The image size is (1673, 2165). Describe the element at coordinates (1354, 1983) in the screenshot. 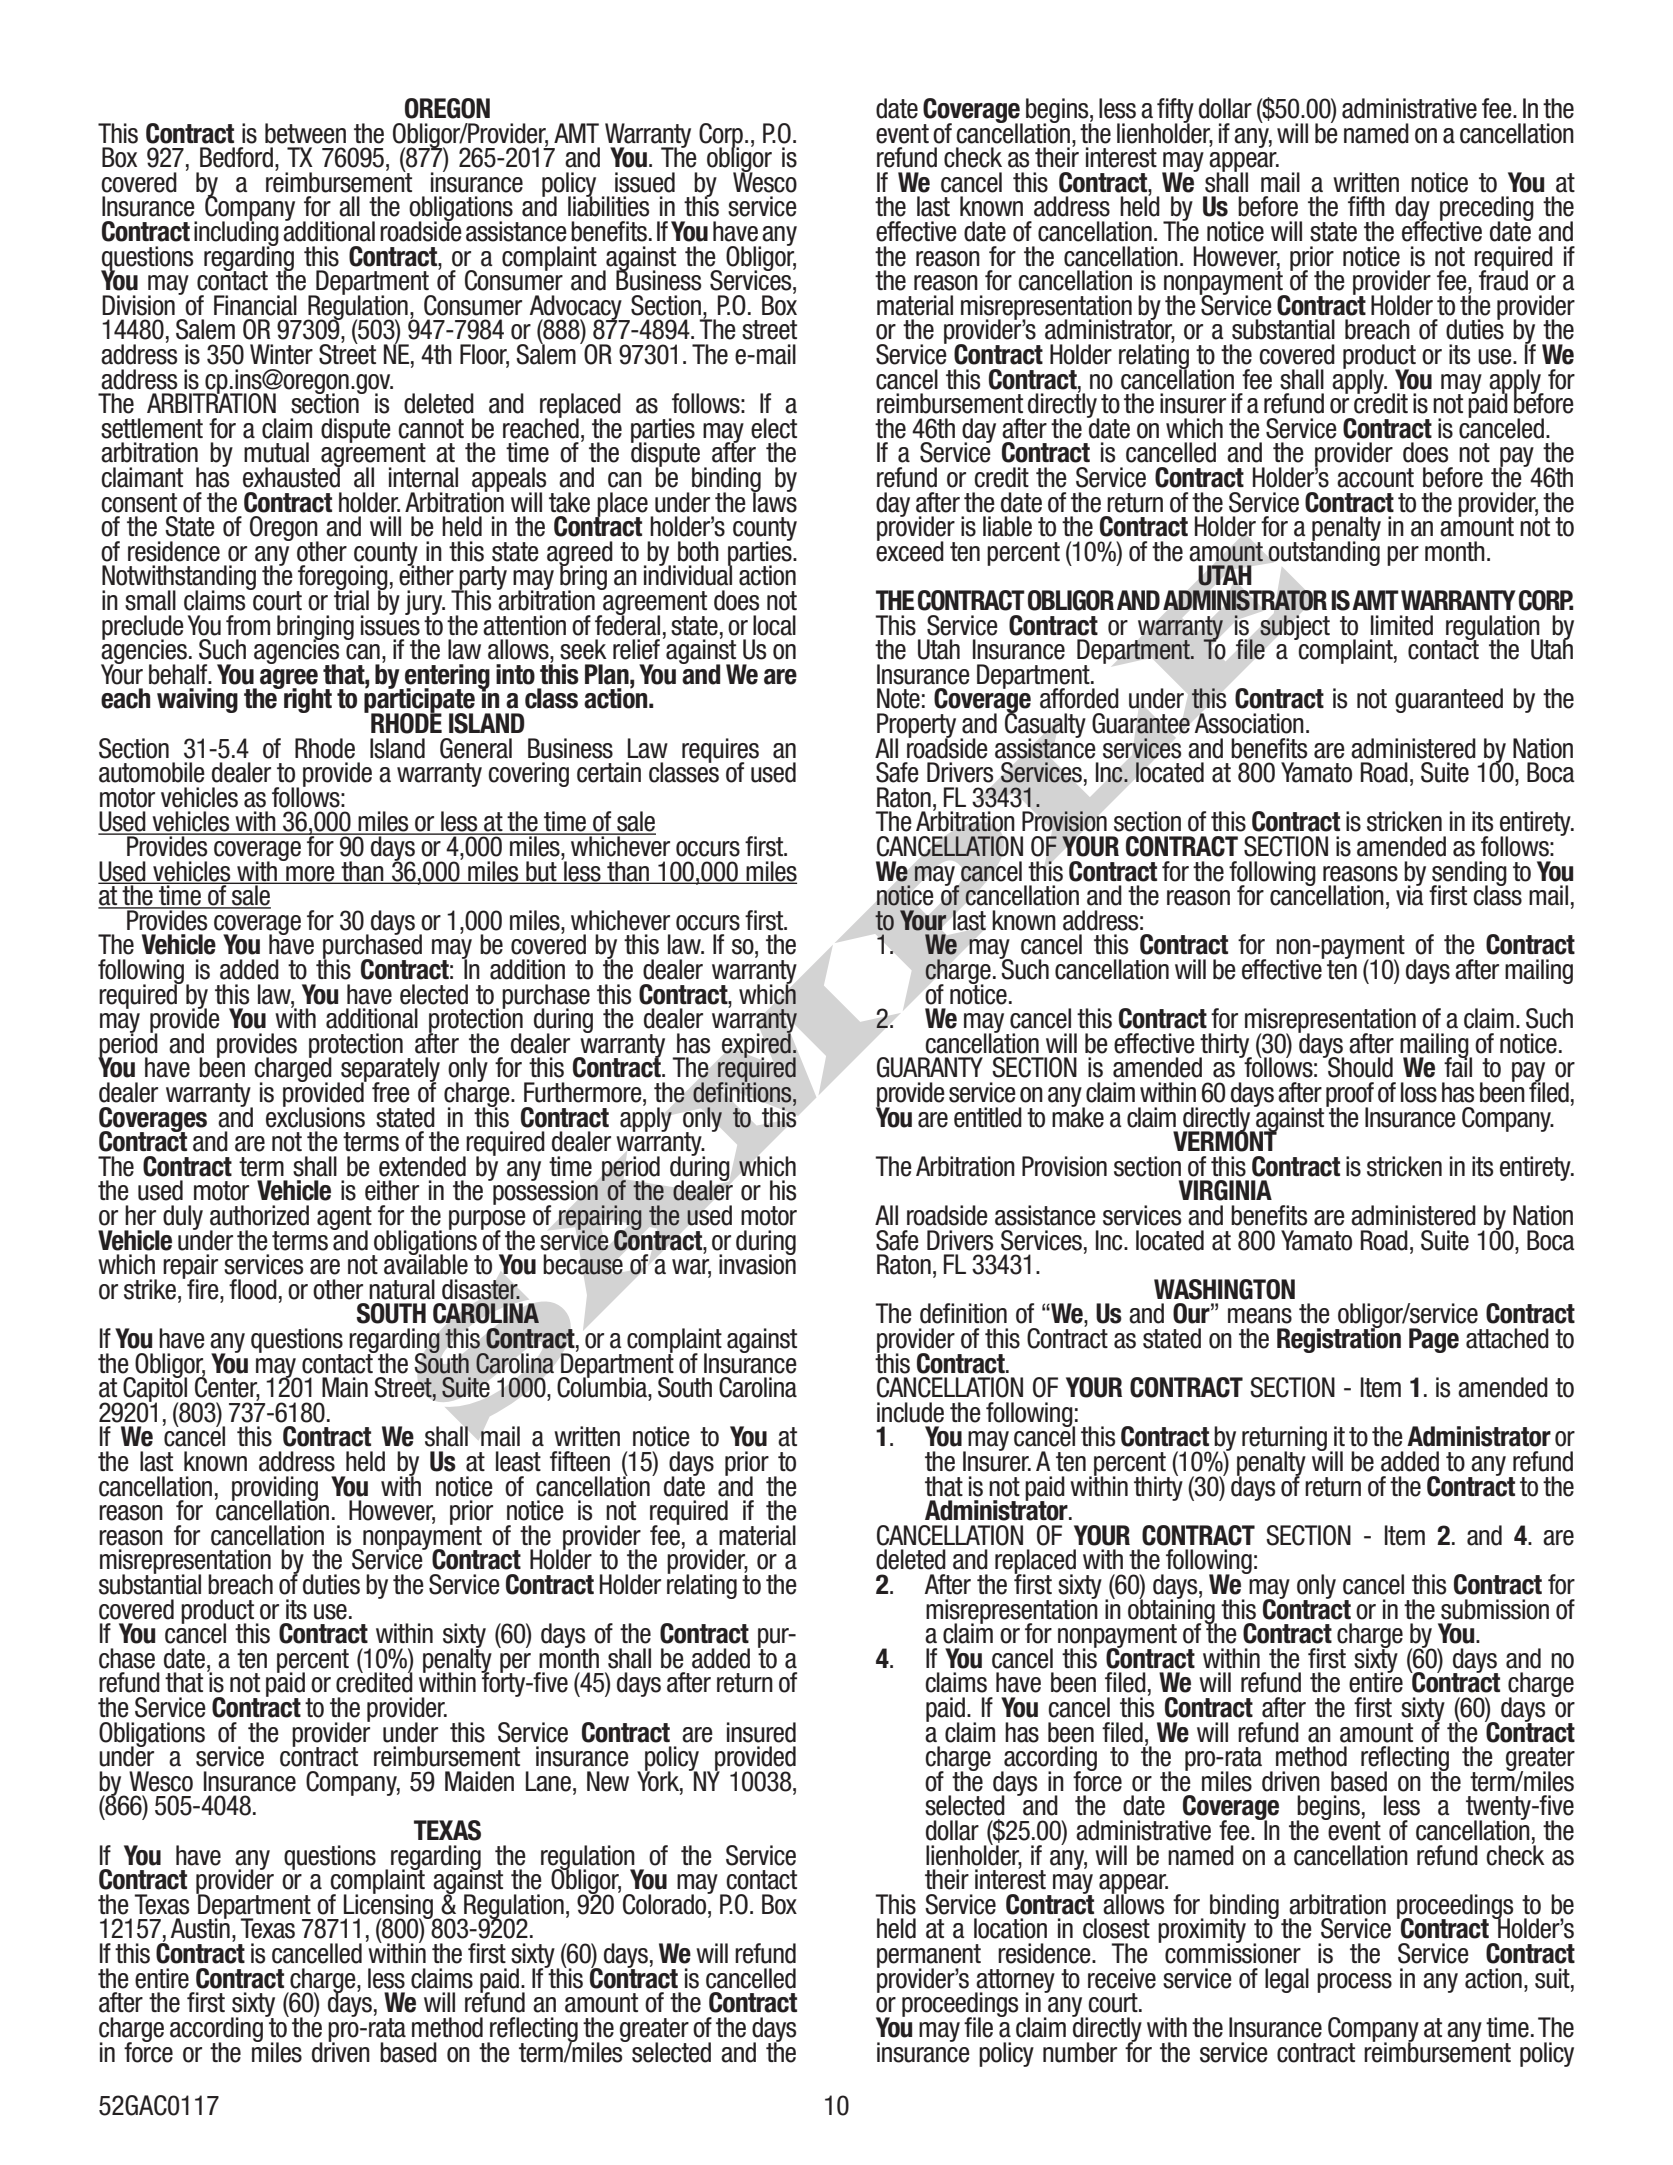

I see `process` at that location.
